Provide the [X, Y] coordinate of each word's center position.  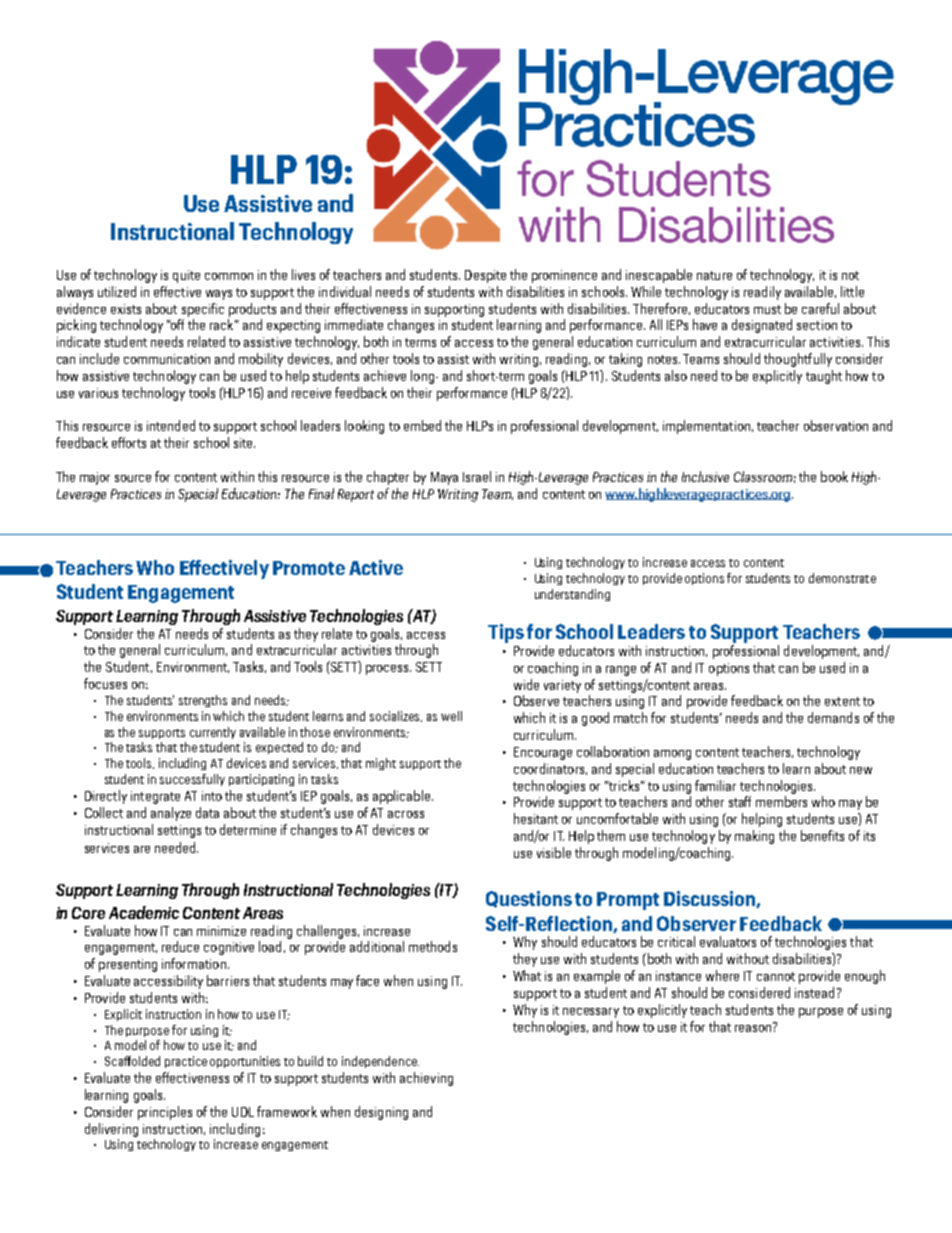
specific [203, 310]
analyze [171, 814]
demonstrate [842, 578]
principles [165, 1113]
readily [762, 293]
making [754, 837]
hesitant [536, 818]
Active [376, 567]
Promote [309, 568]
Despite [485, 276]
